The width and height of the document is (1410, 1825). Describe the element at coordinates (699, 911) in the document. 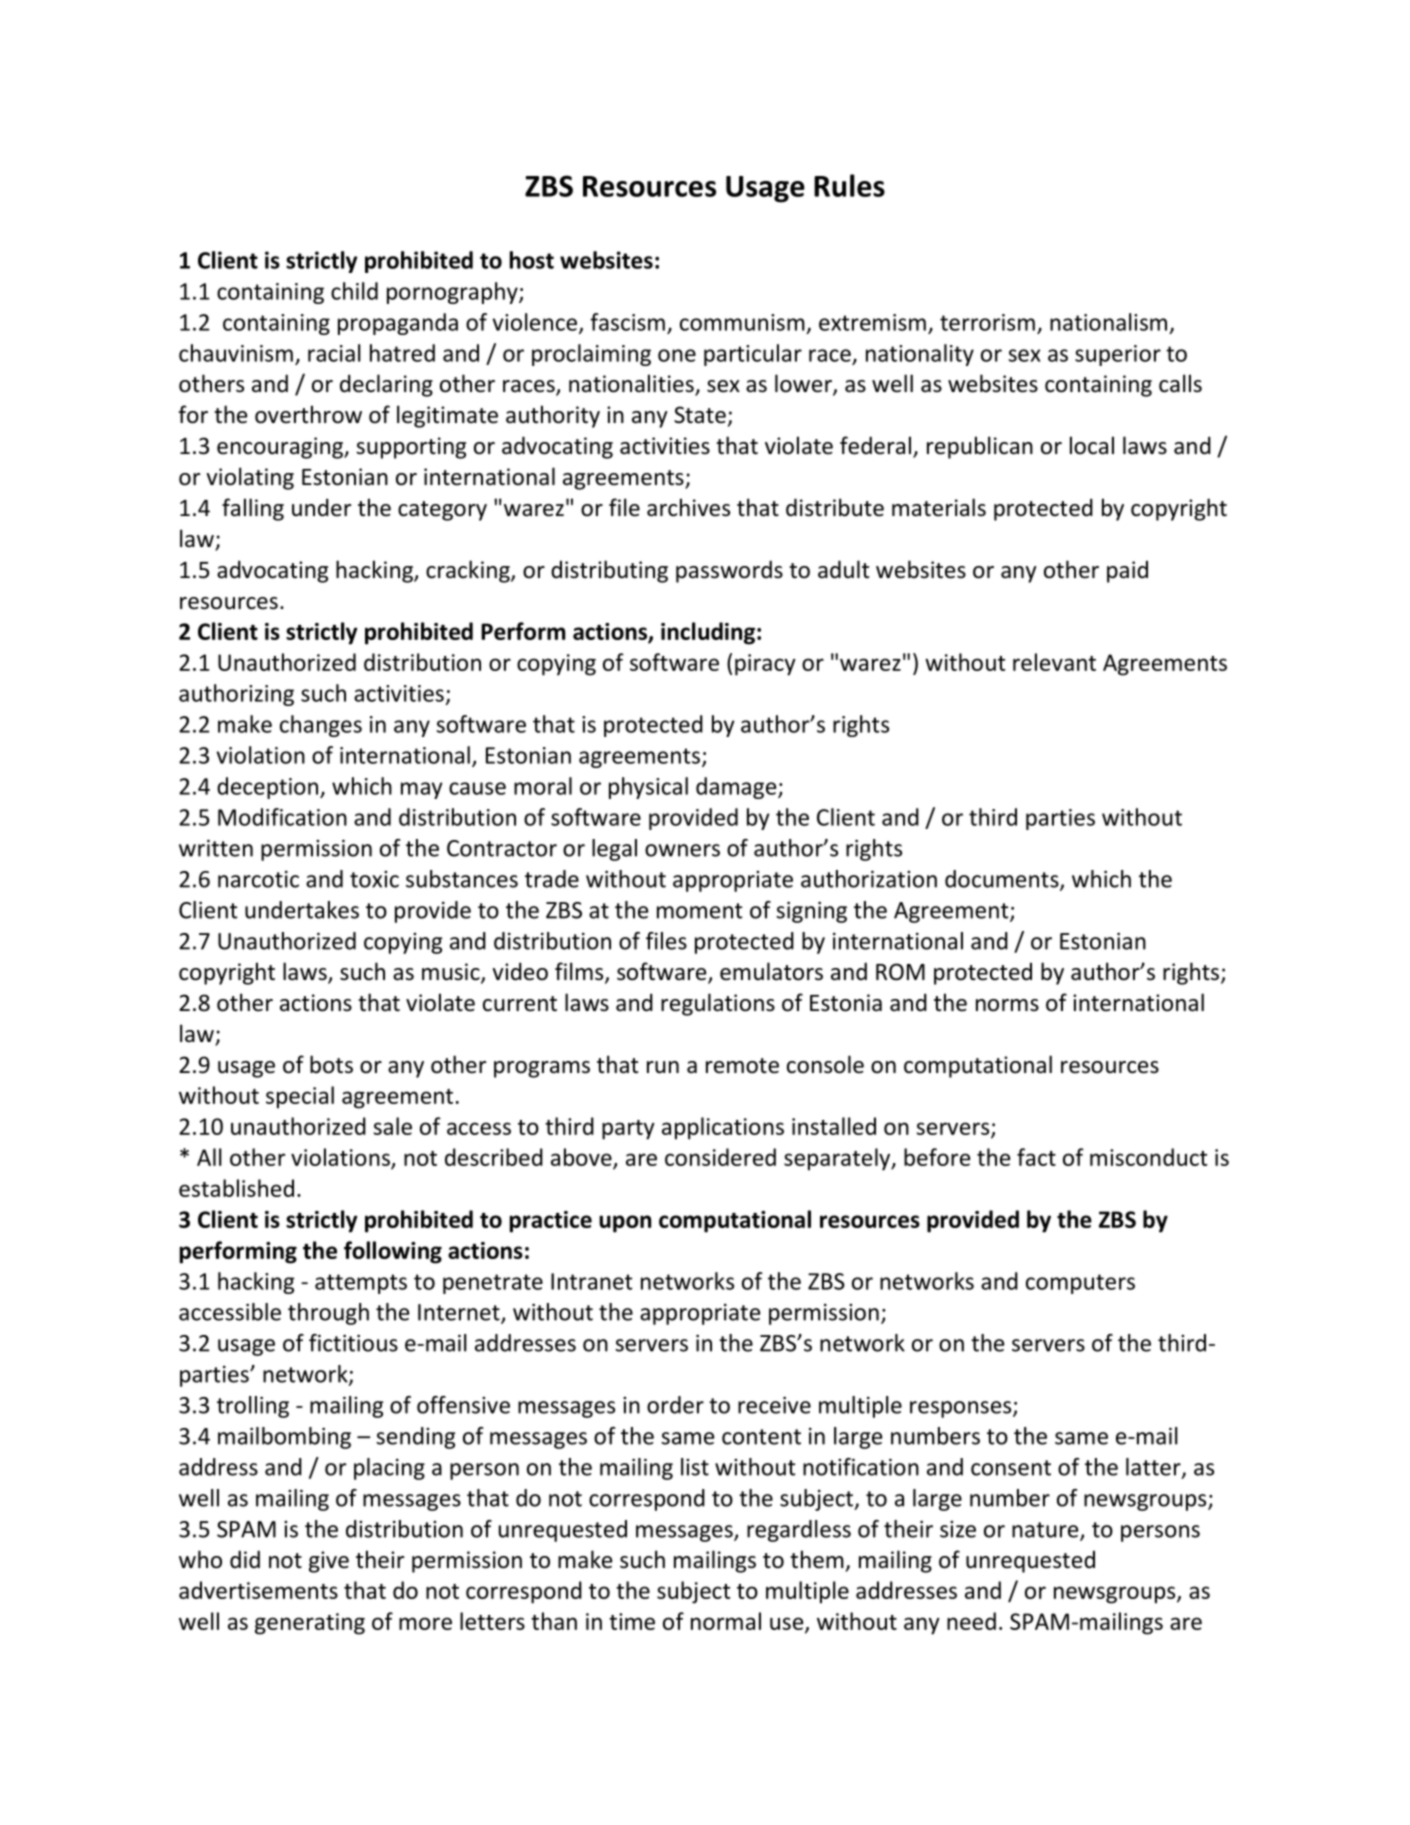

I see `moment` at that location.
